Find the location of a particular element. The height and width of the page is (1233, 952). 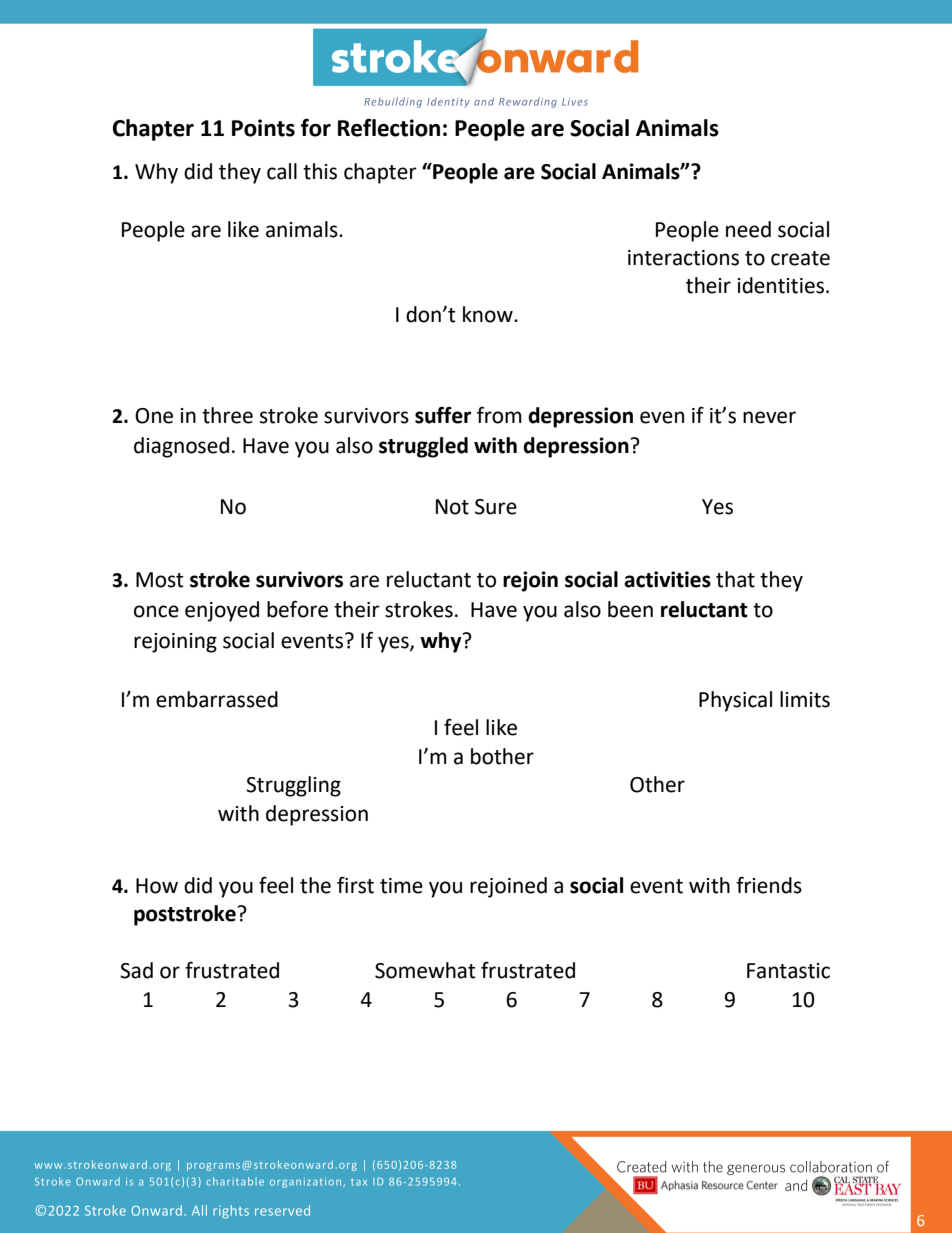

that is located at coordinates (735, 579).
